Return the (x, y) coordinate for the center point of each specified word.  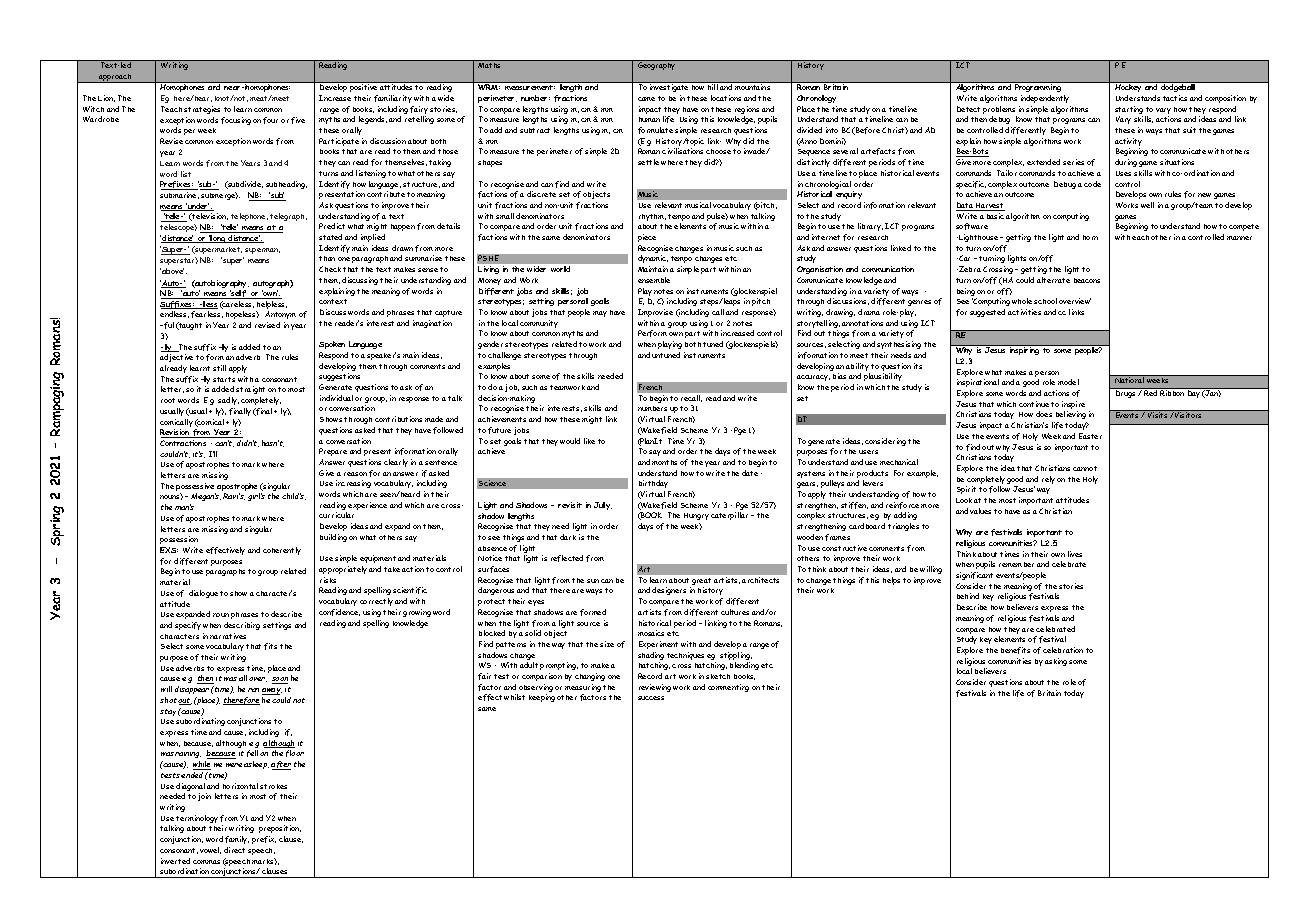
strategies (202, 110)
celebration (1063, 650)
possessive (196, 488)
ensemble (654, 280)
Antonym (280, 317)
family (237, 840)
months (664, 462)
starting (1130, 111)
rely (1048, 480)
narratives (228, 636)
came (646, 99)
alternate (1053, 280)
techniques (685, 656)
